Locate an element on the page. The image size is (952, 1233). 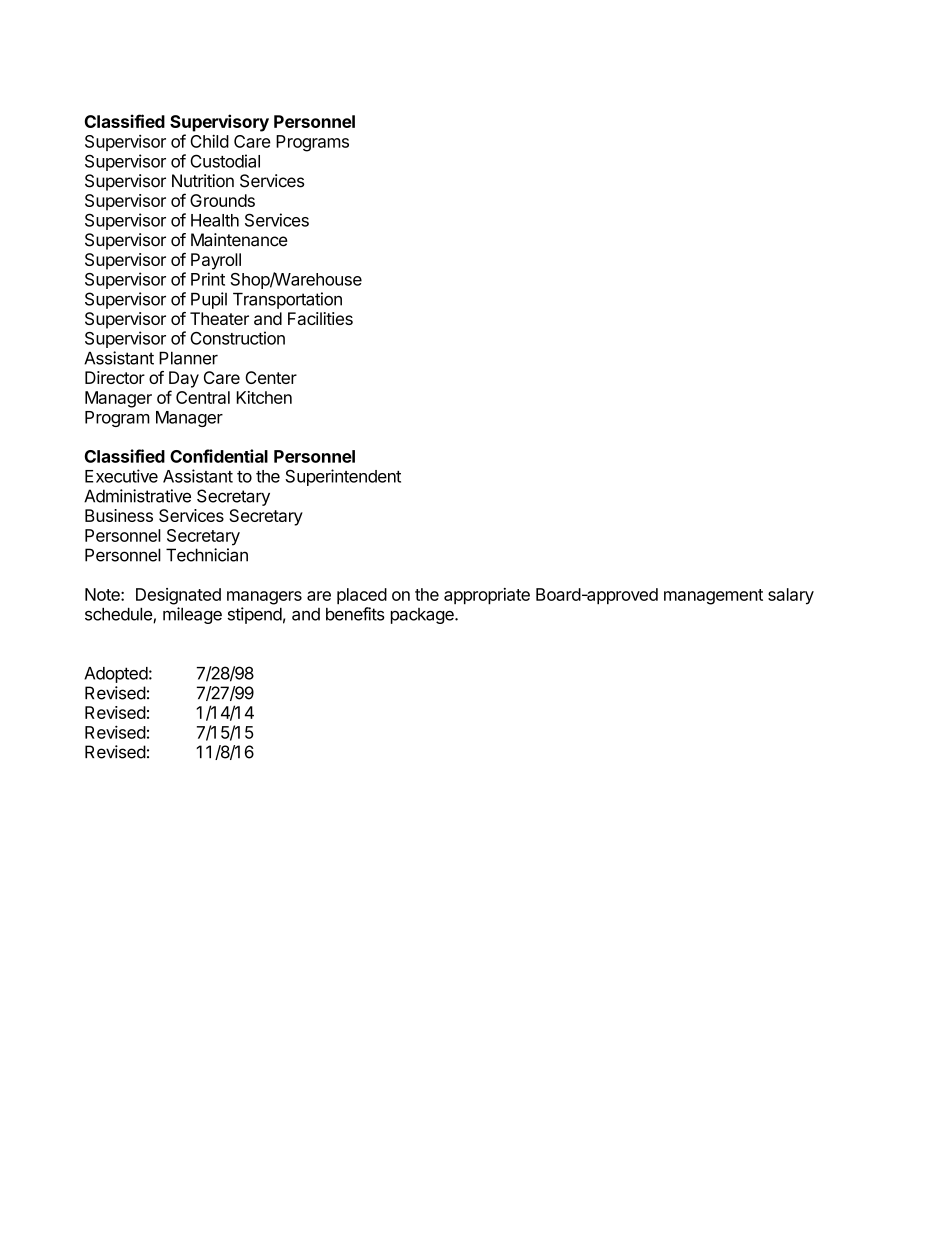
Kitchen is located at coordinates (264, 397).
